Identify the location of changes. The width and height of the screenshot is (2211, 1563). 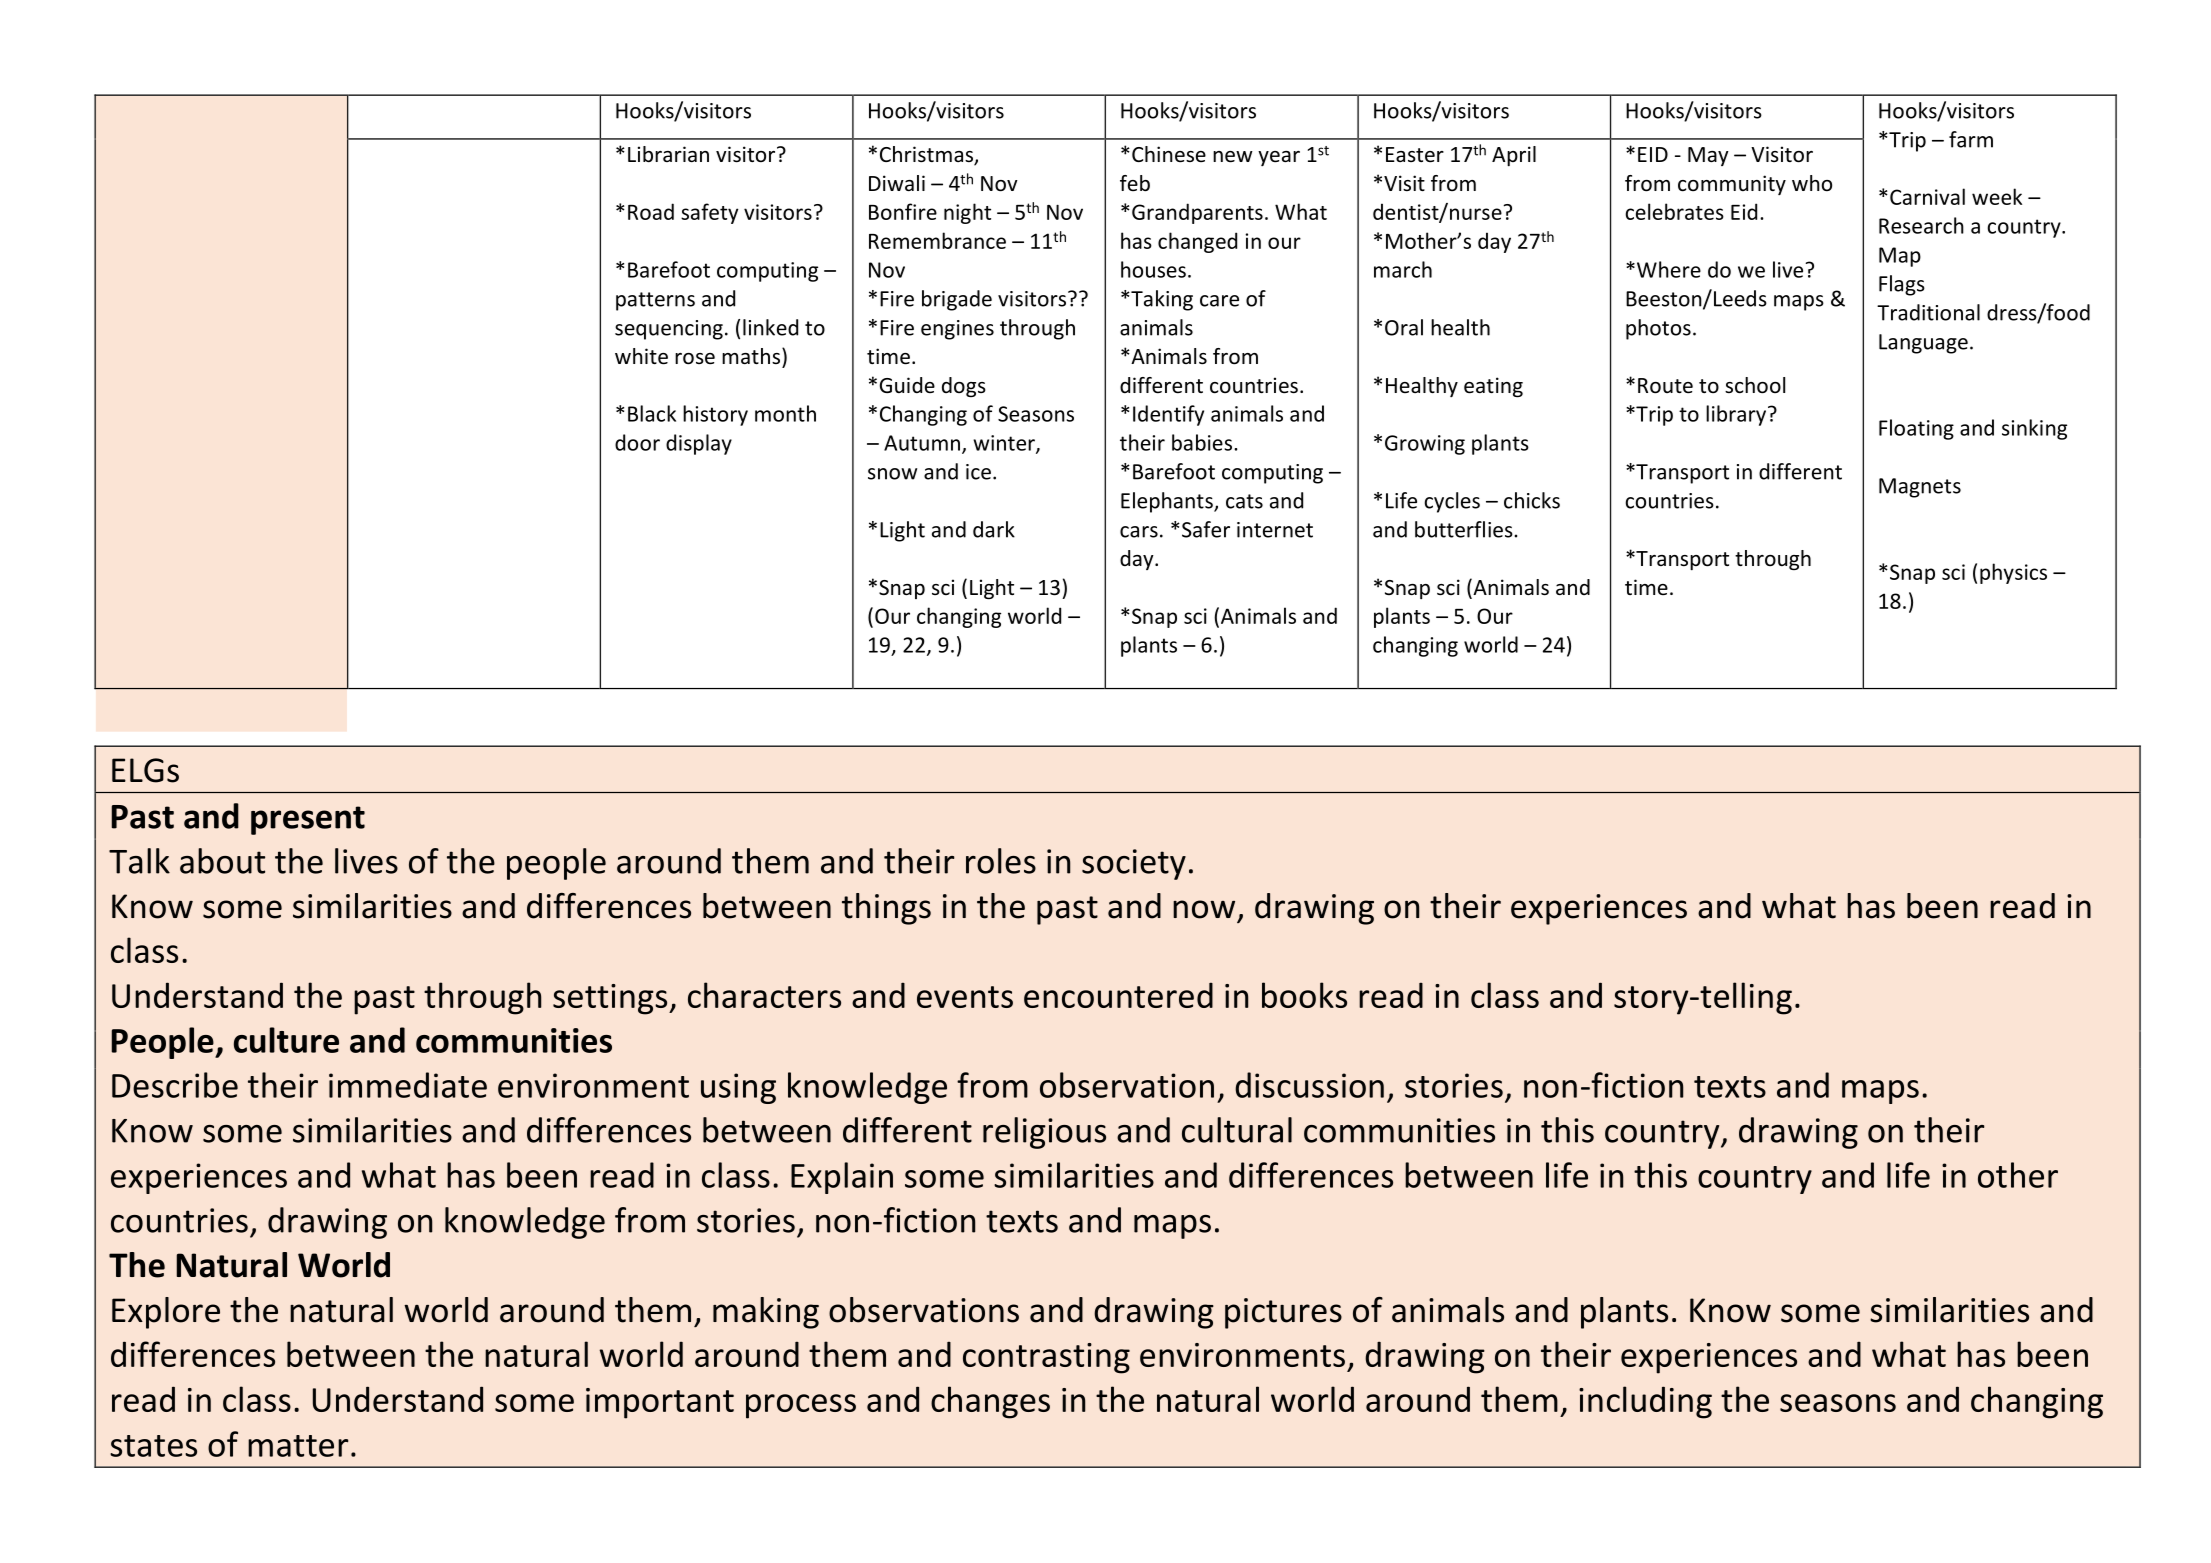
(990, 1402).
